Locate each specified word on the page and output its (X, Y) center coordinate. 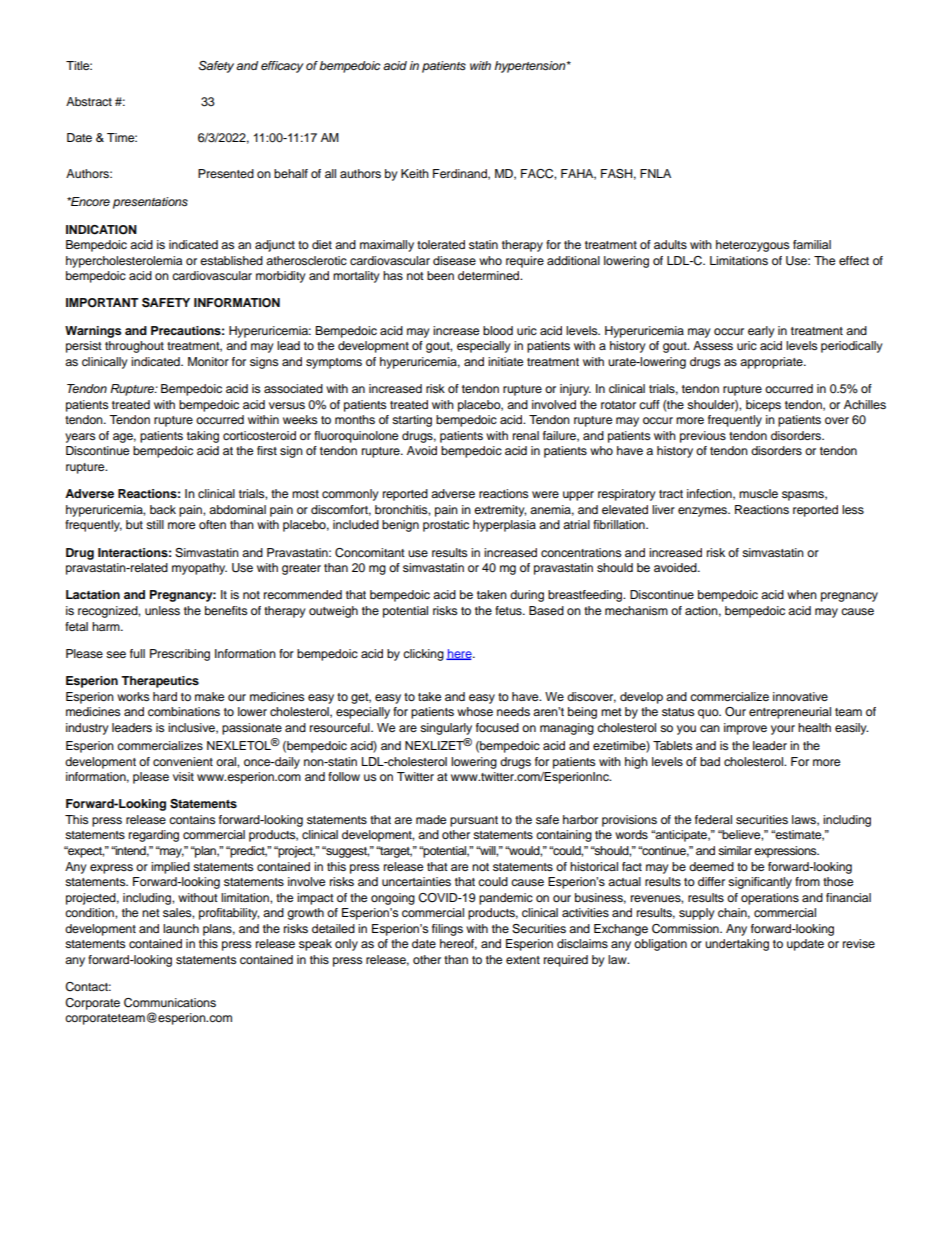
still (155, 524)
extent (523, 960)
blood (498, 330)
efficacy (282, 67)
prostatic (446, 526)
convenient (183, 761)
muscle (758, 493)
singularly (446, 729)
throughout (134, 347)
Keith (415, 173)
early (761, 332)
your (783, 730)
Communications (170, 1003)
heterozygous (752, 246)
